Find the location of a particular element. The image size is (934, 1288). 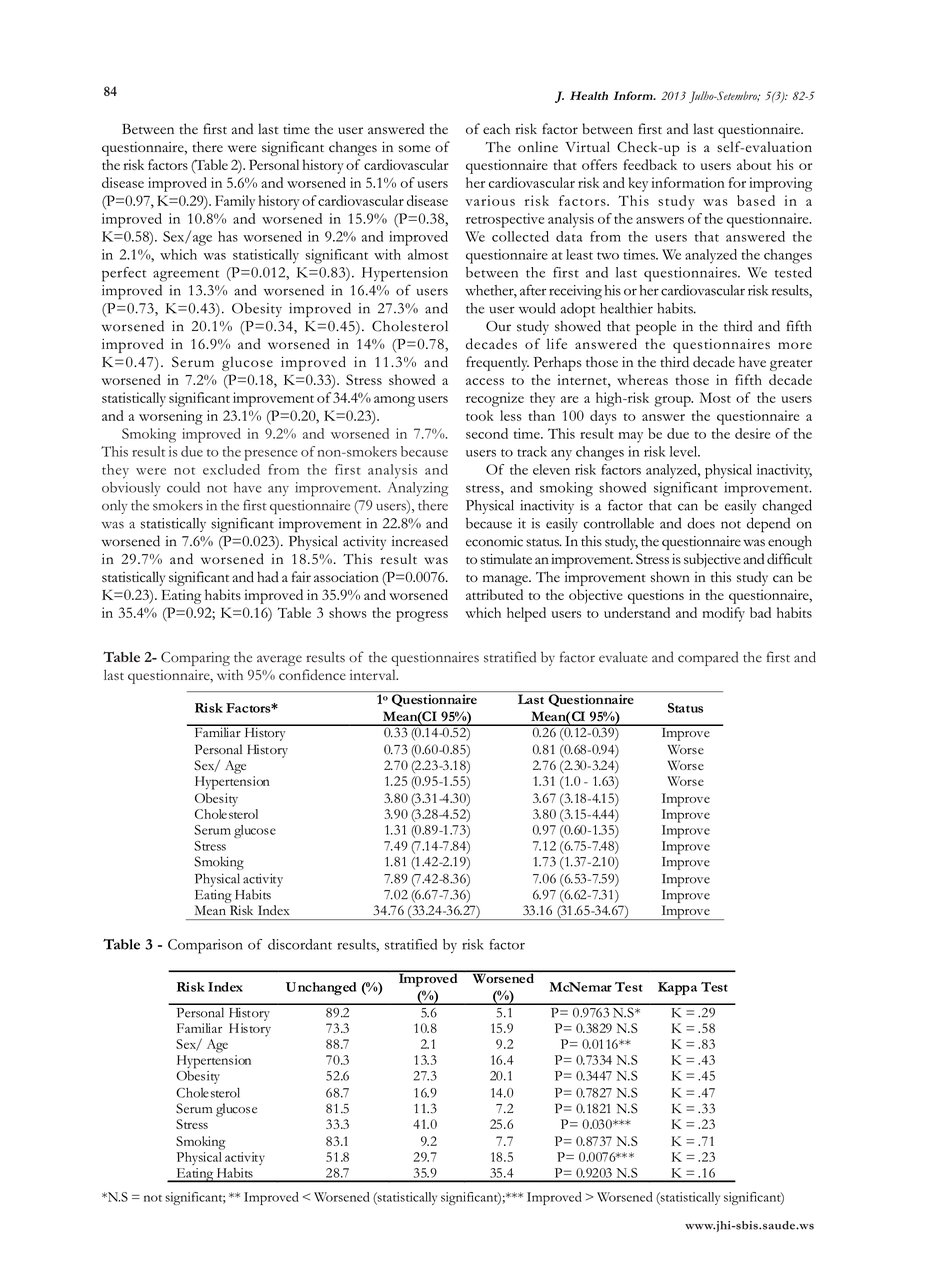

had is located at coordinates (268, 576).
